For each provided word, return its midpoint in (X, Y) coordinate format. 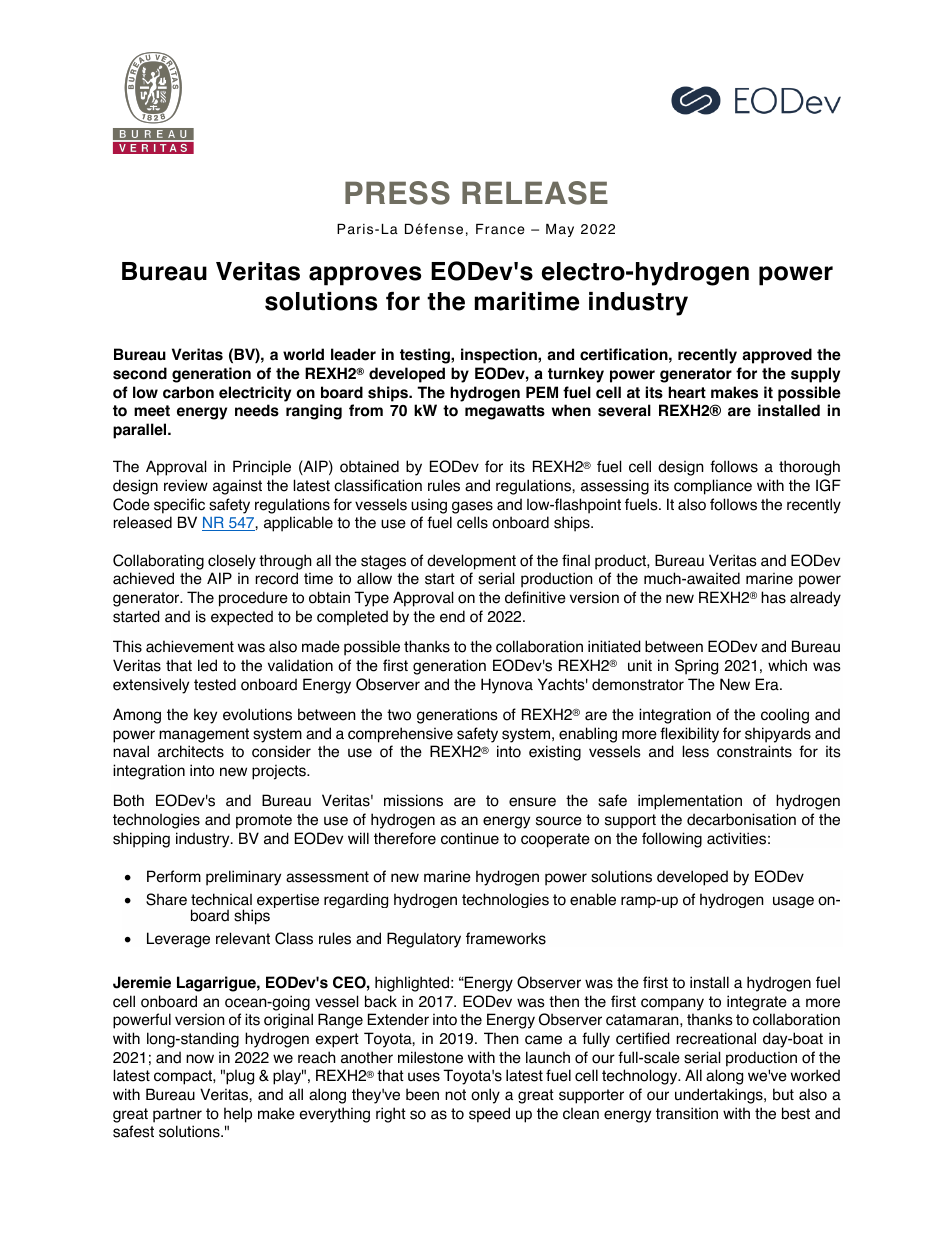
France (500, 229)
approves (365, 276)
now (200, 1059)
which (787, 665)
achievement (190, 646)
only (485, 1096)
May (560, 230)
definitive (535, 597)
